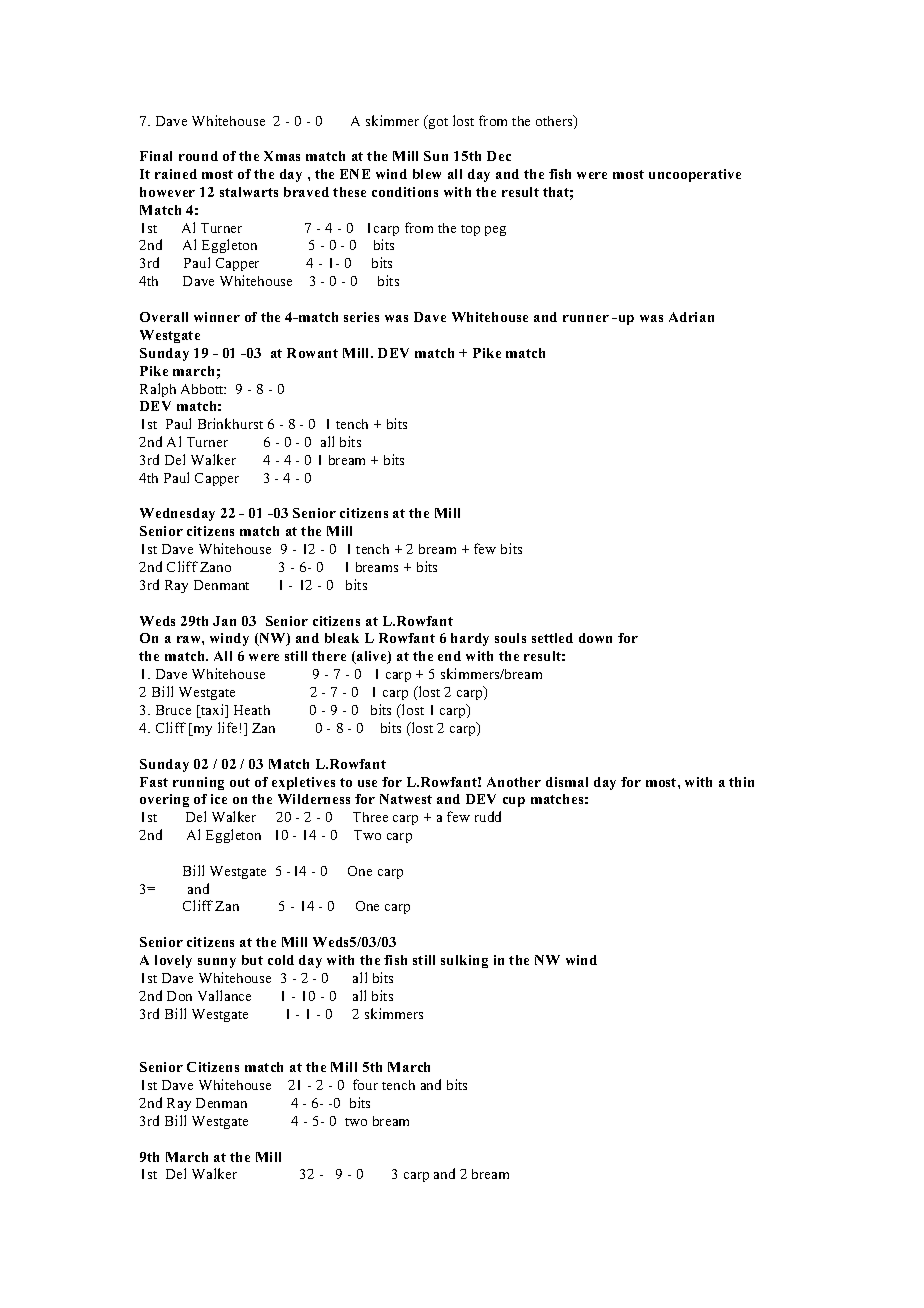 Image resolution: width=924 pixels, height=1308 pixels. I want to click on round, so click(198, 156).
